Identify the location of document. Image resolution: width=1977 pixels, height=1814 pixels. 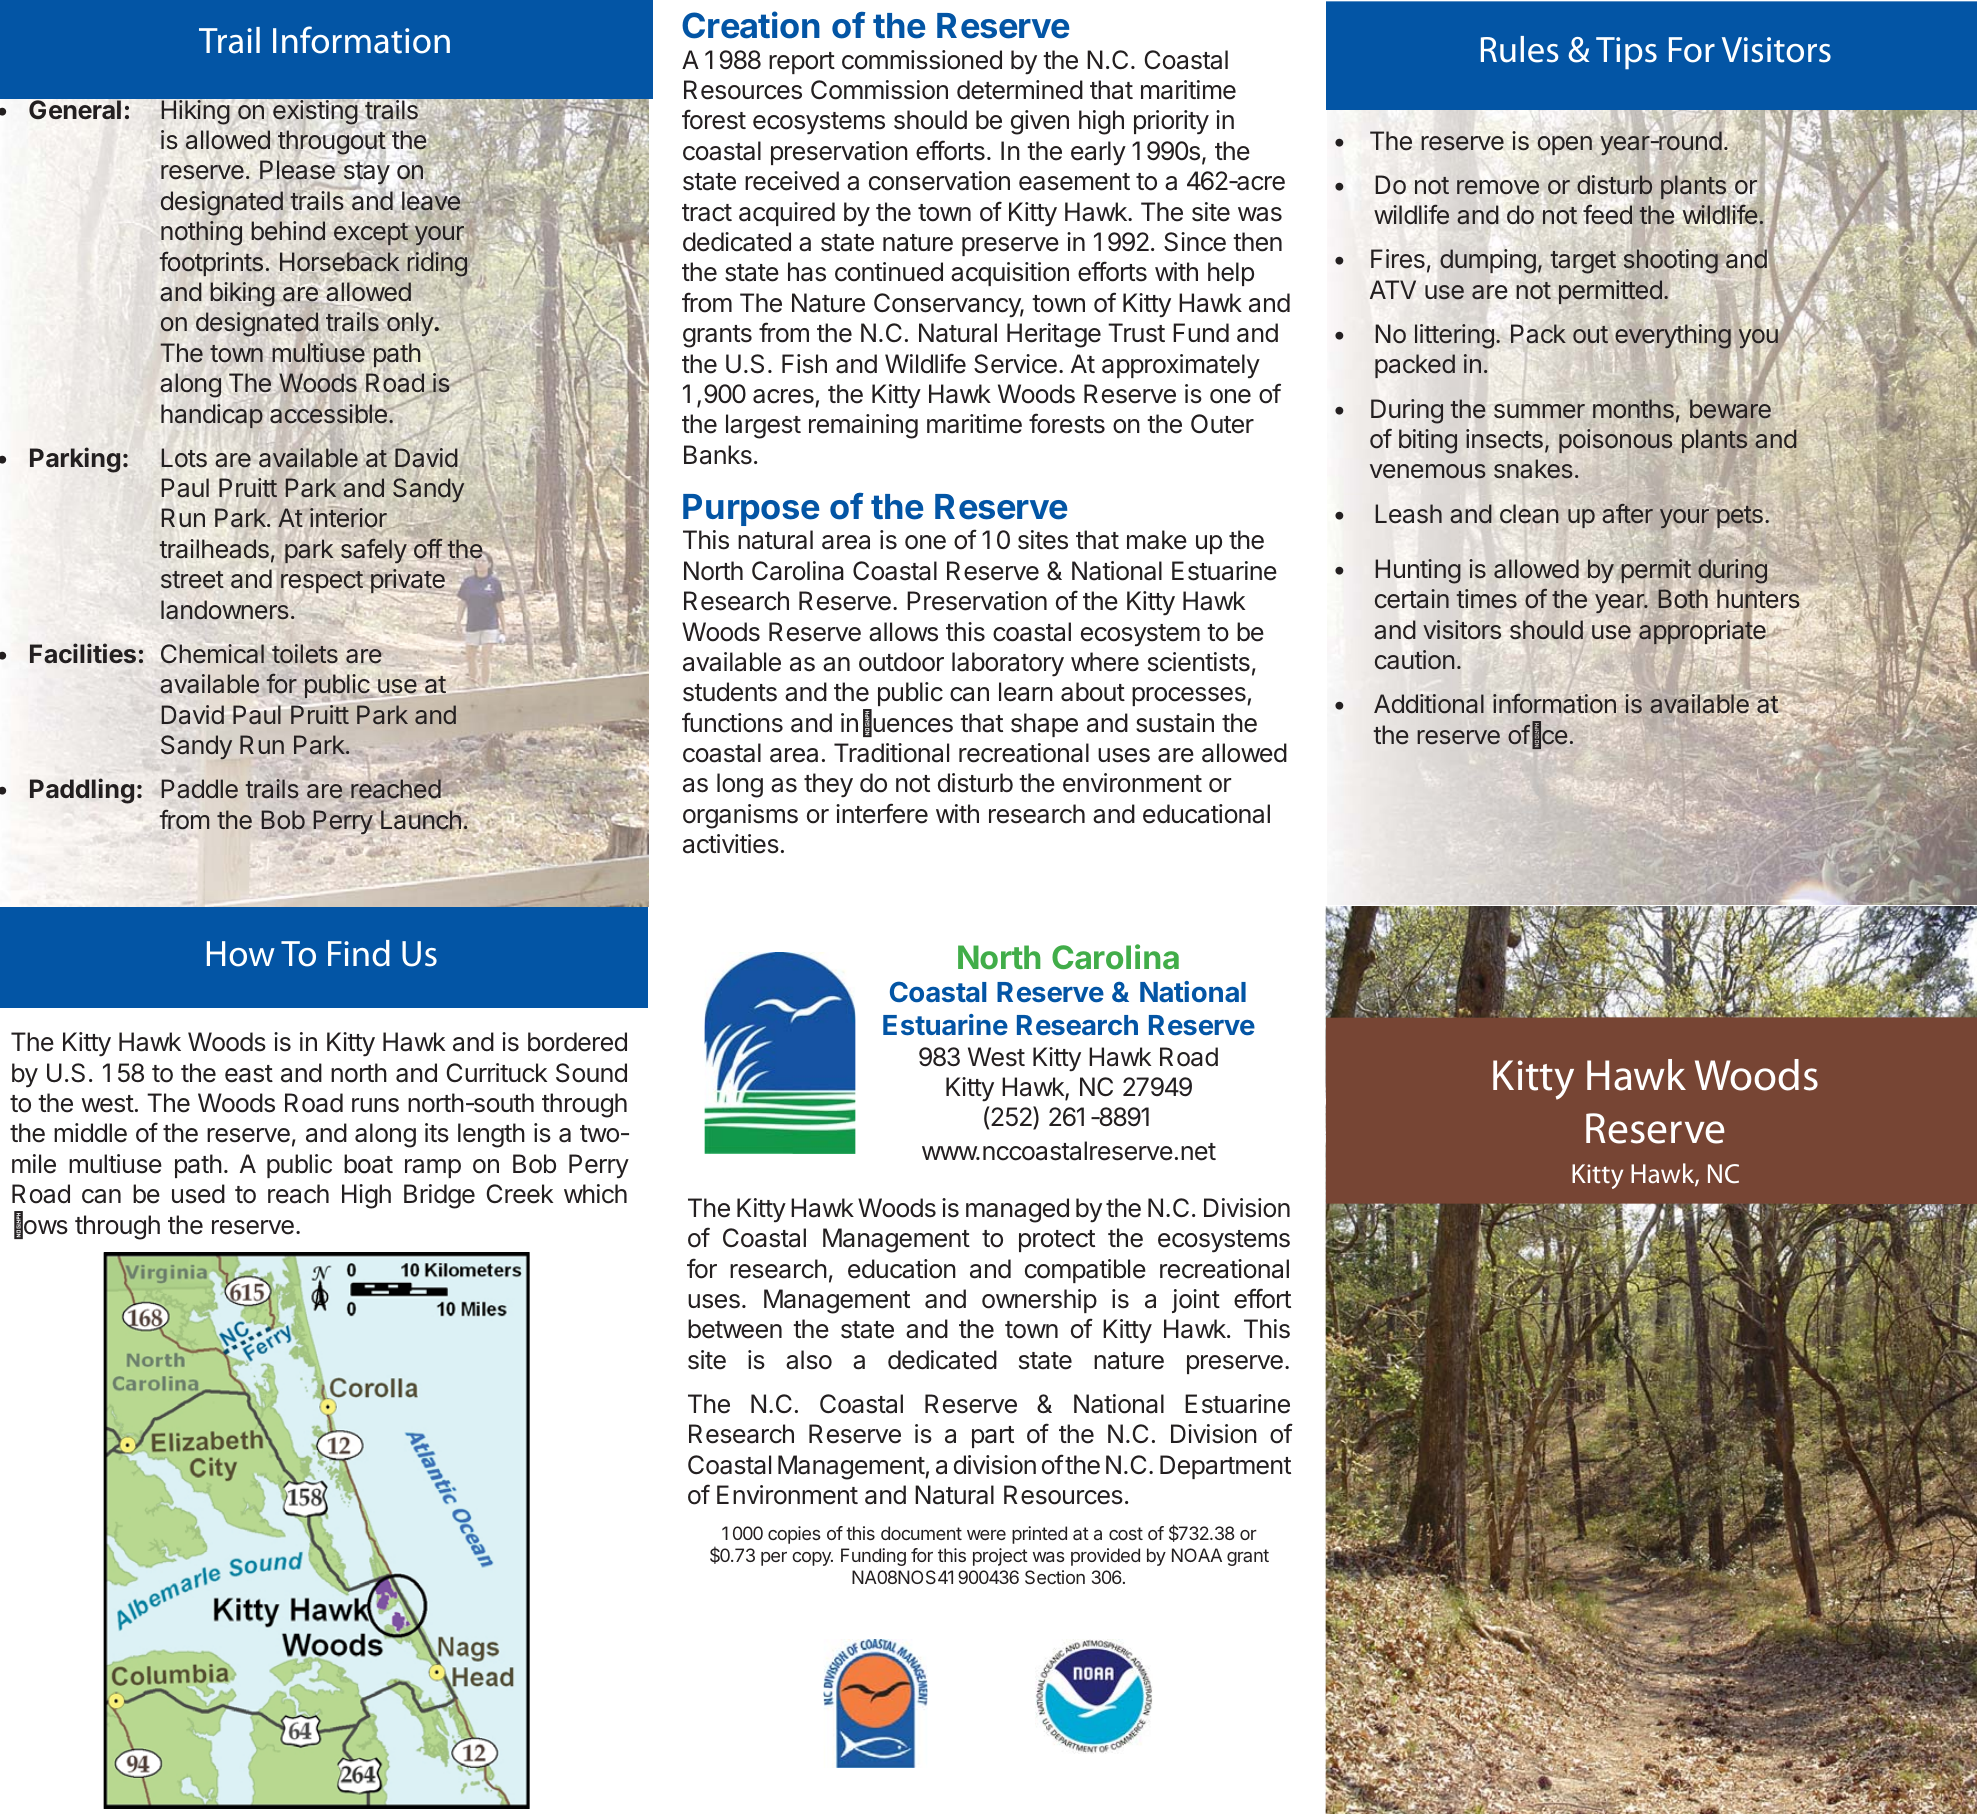
(921, 1533).
